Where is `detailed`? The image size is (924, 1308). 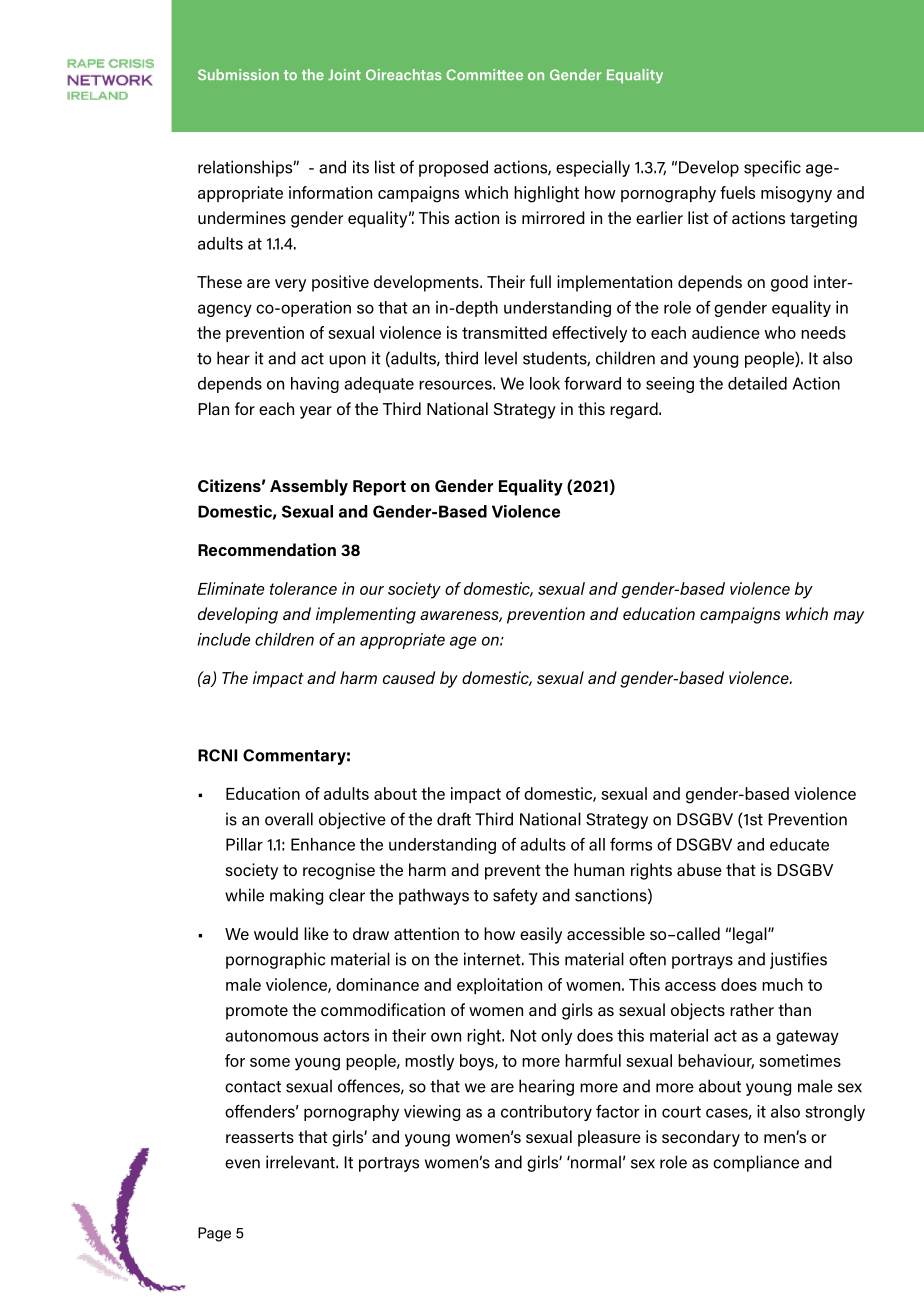
detailed is located at coordinates (757, 383).
